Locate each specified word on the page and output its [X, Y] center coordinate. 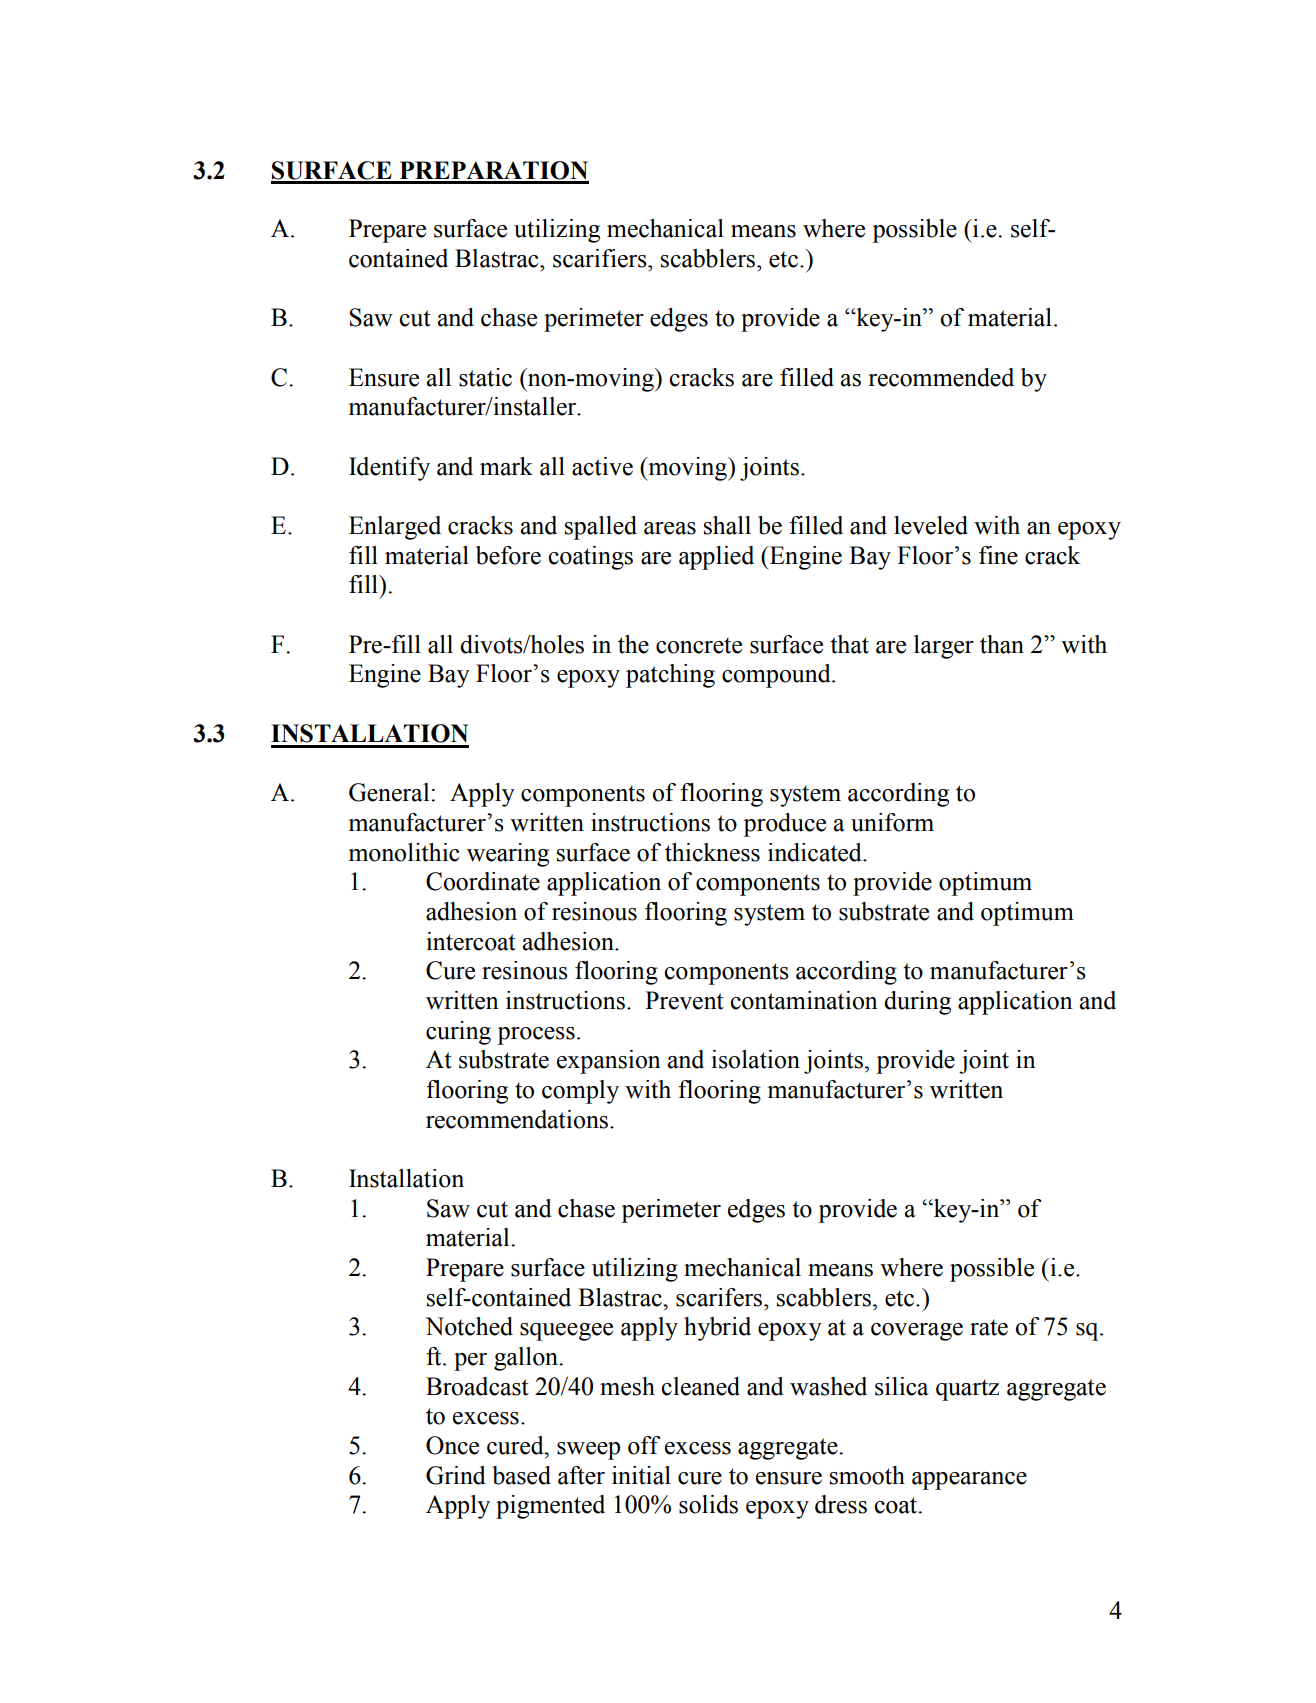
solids [708, 1504]
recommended [941, 377]
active [602, 466]
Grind [456, 1475]
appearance [969, 1481]
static [485, 377]
